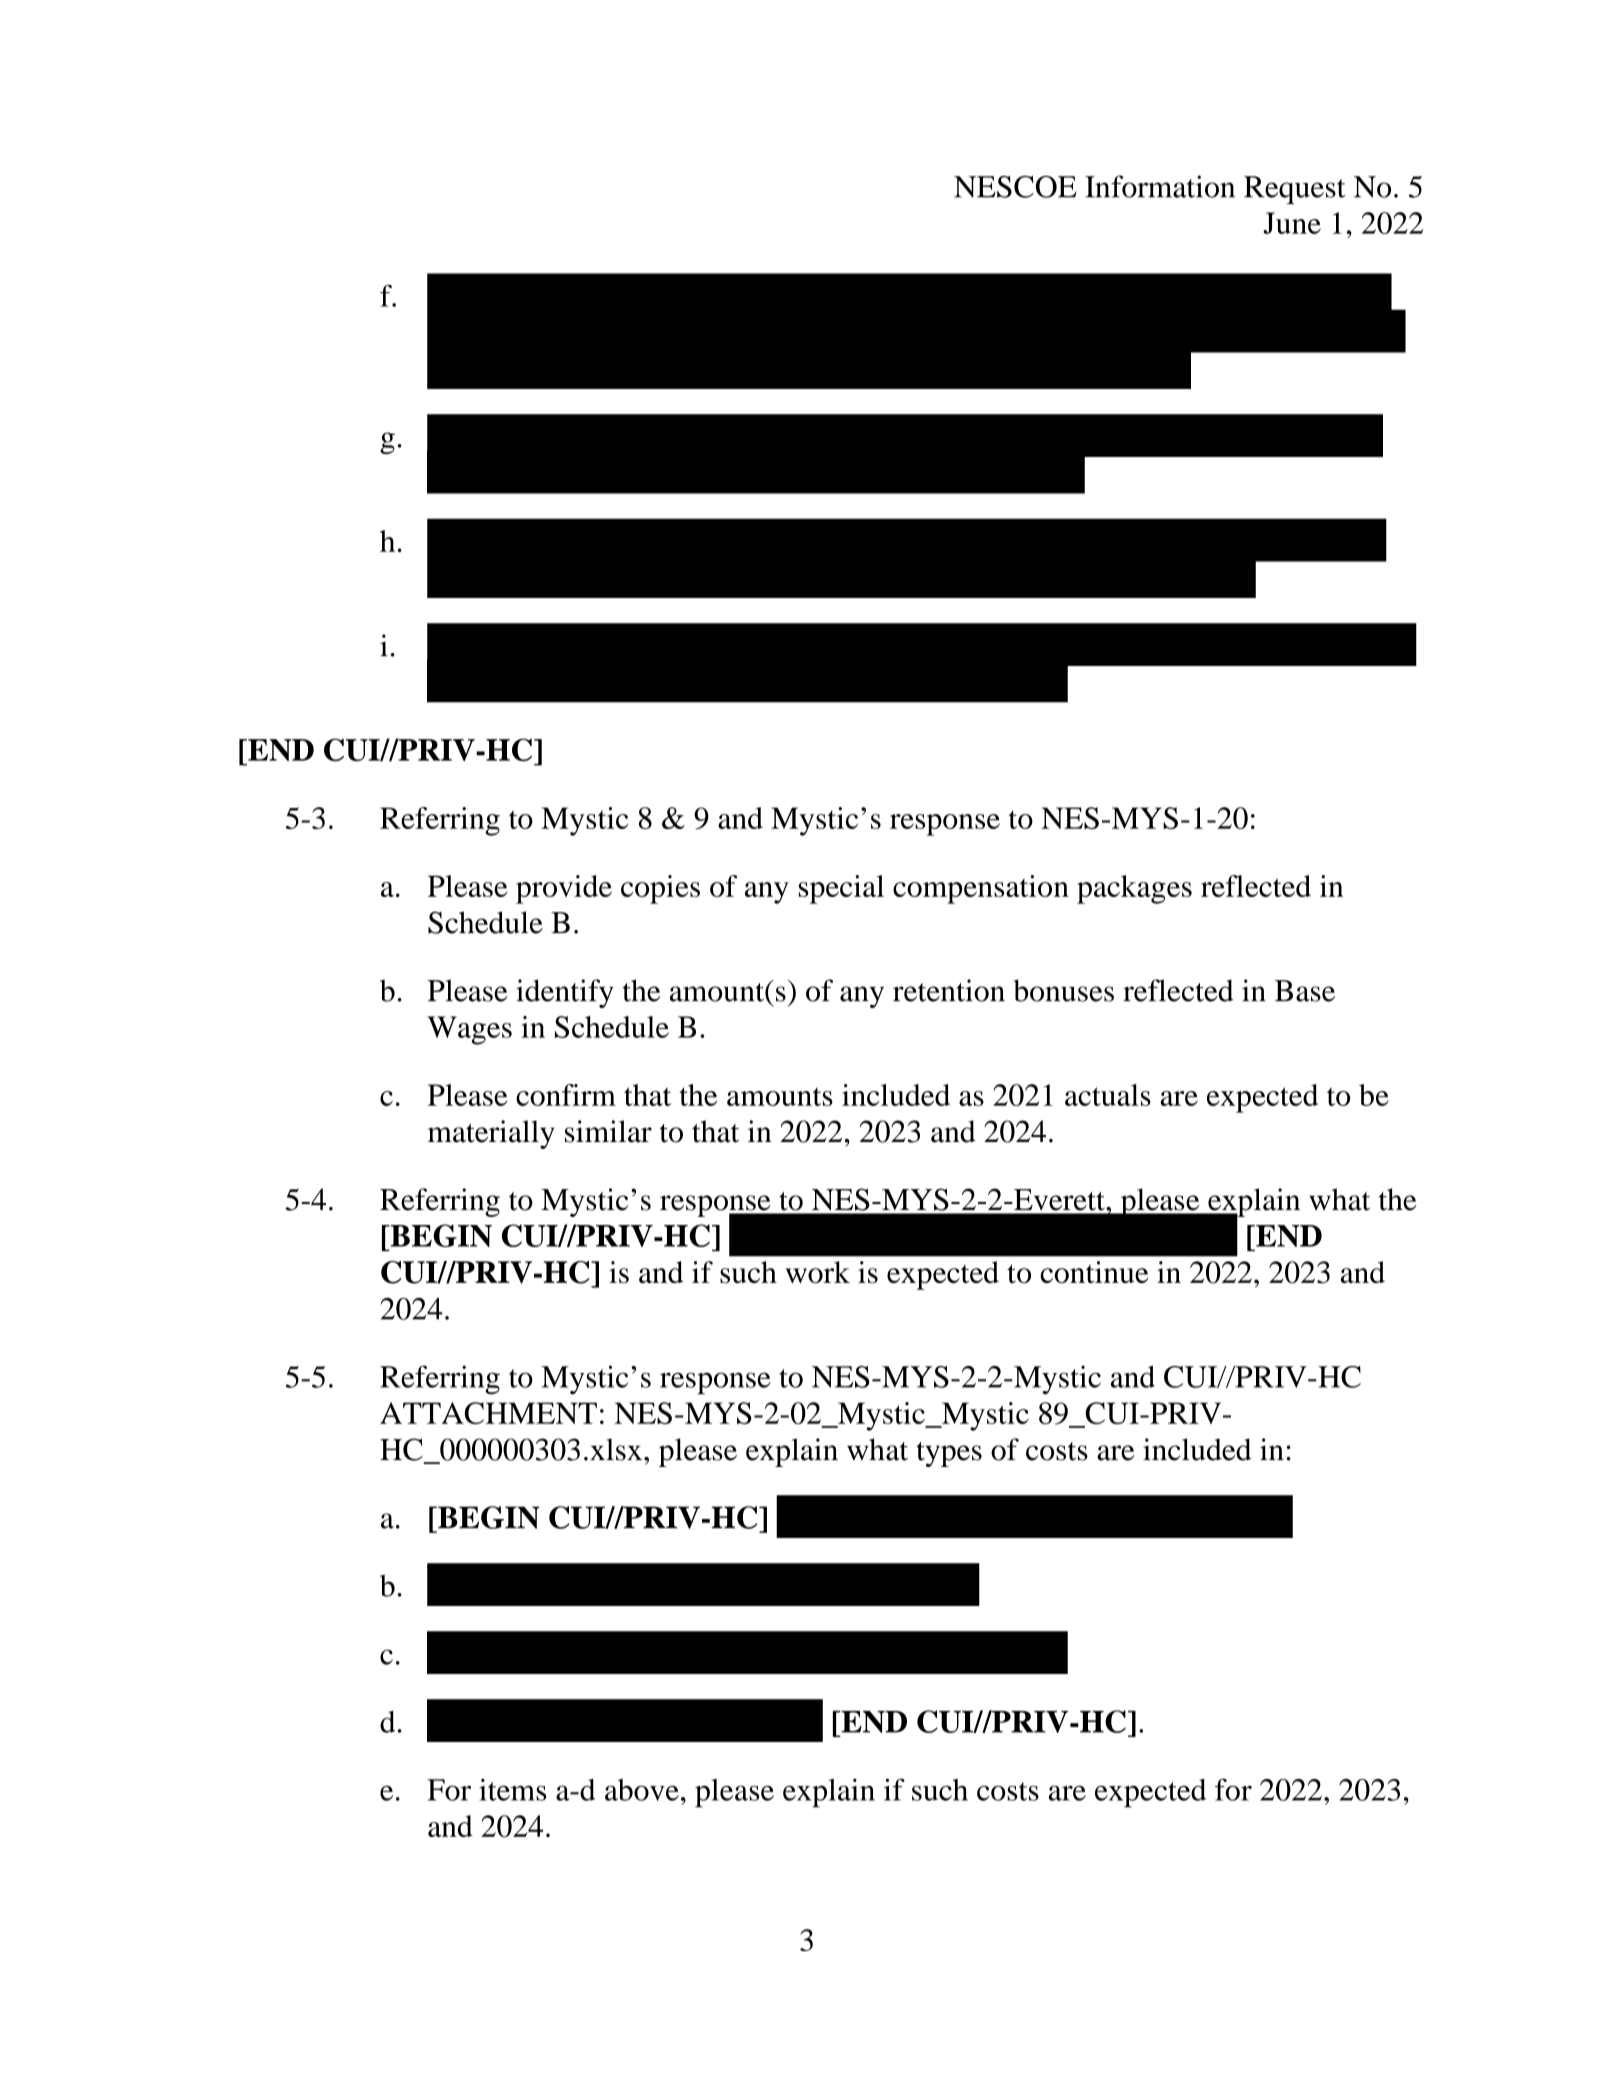  I want to click on items, so click(512, 1789).
